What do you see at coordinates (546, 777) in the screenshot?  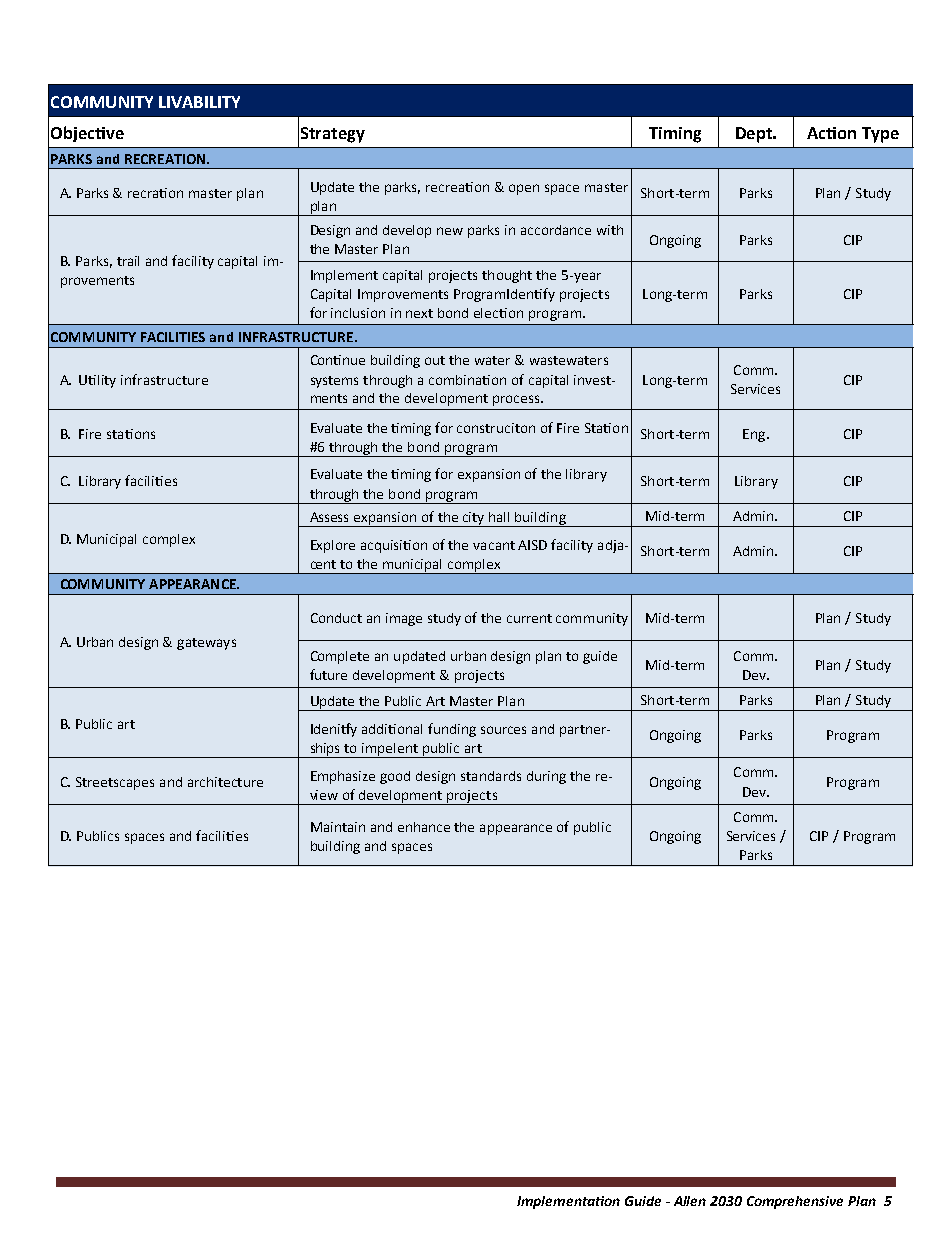 I see `during` at bounding box center [546, 777].
